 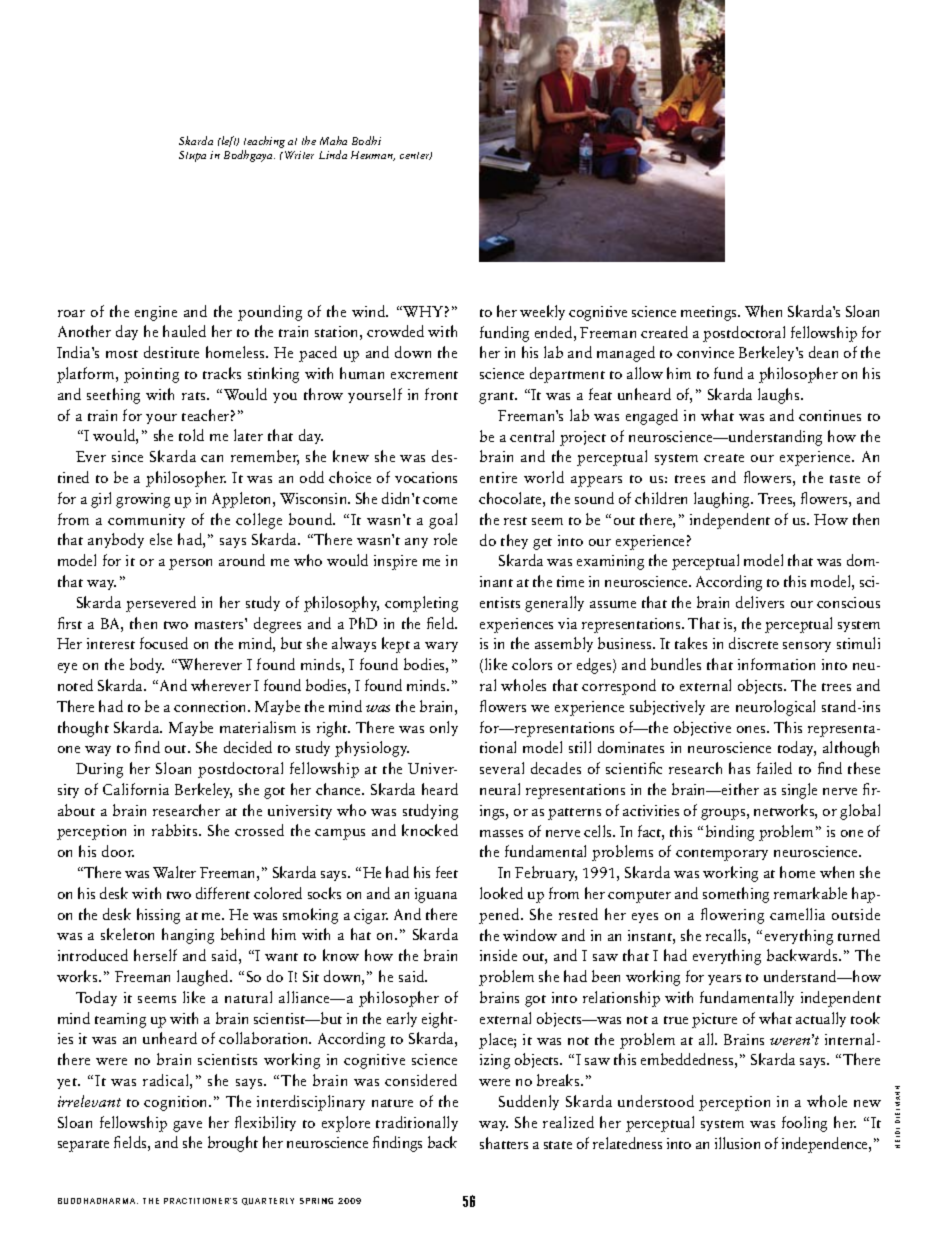 I want to click on gave, so click(x=187, y=1126).
